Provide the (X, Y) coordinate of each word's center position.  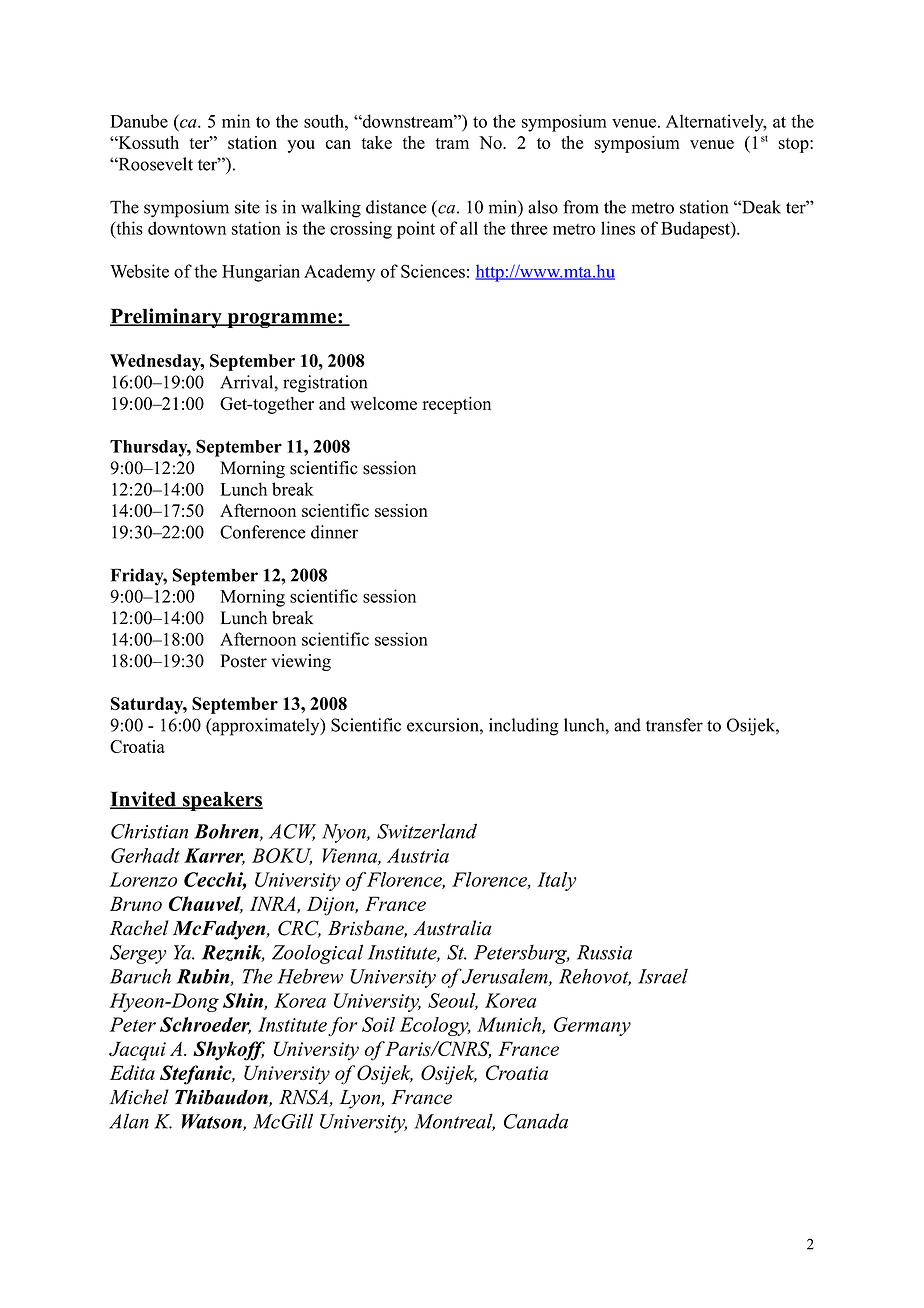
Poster (243, 661)
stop (795, 145)
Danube (139, 121)
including (523, 727)
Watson (213, 1122)
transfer (674, 725)
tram (452, 143)
